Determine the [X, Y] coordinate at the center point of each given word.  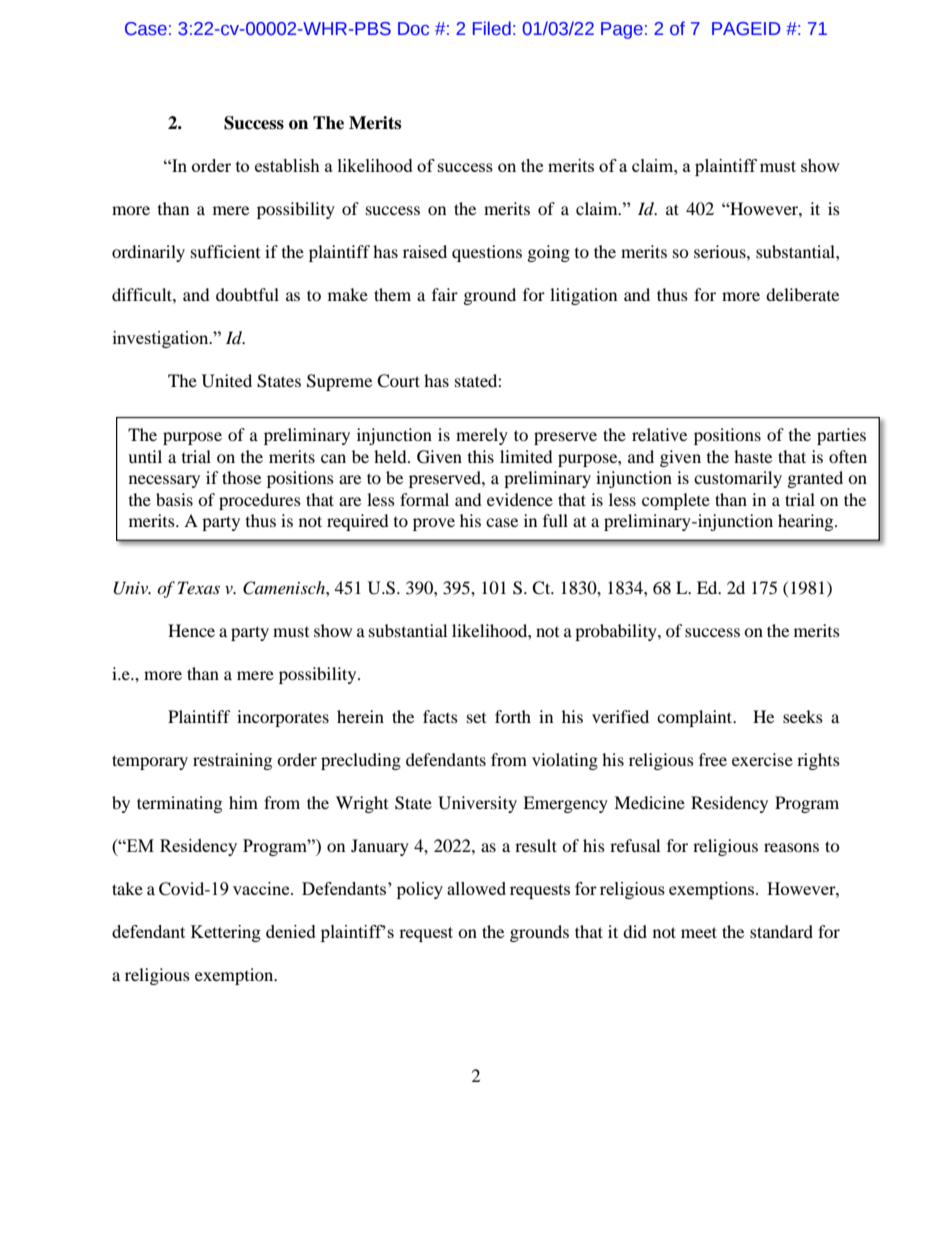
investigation [162, 339]
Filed [492, 28]
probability [617, 632]
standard [781, 931]
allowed [476, 888]
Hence [191, 630]
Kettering [226, 933]
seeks [803, 716]
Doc [413, 29]
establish [287, 165]
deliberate [802, 294]
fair [445, 294]
